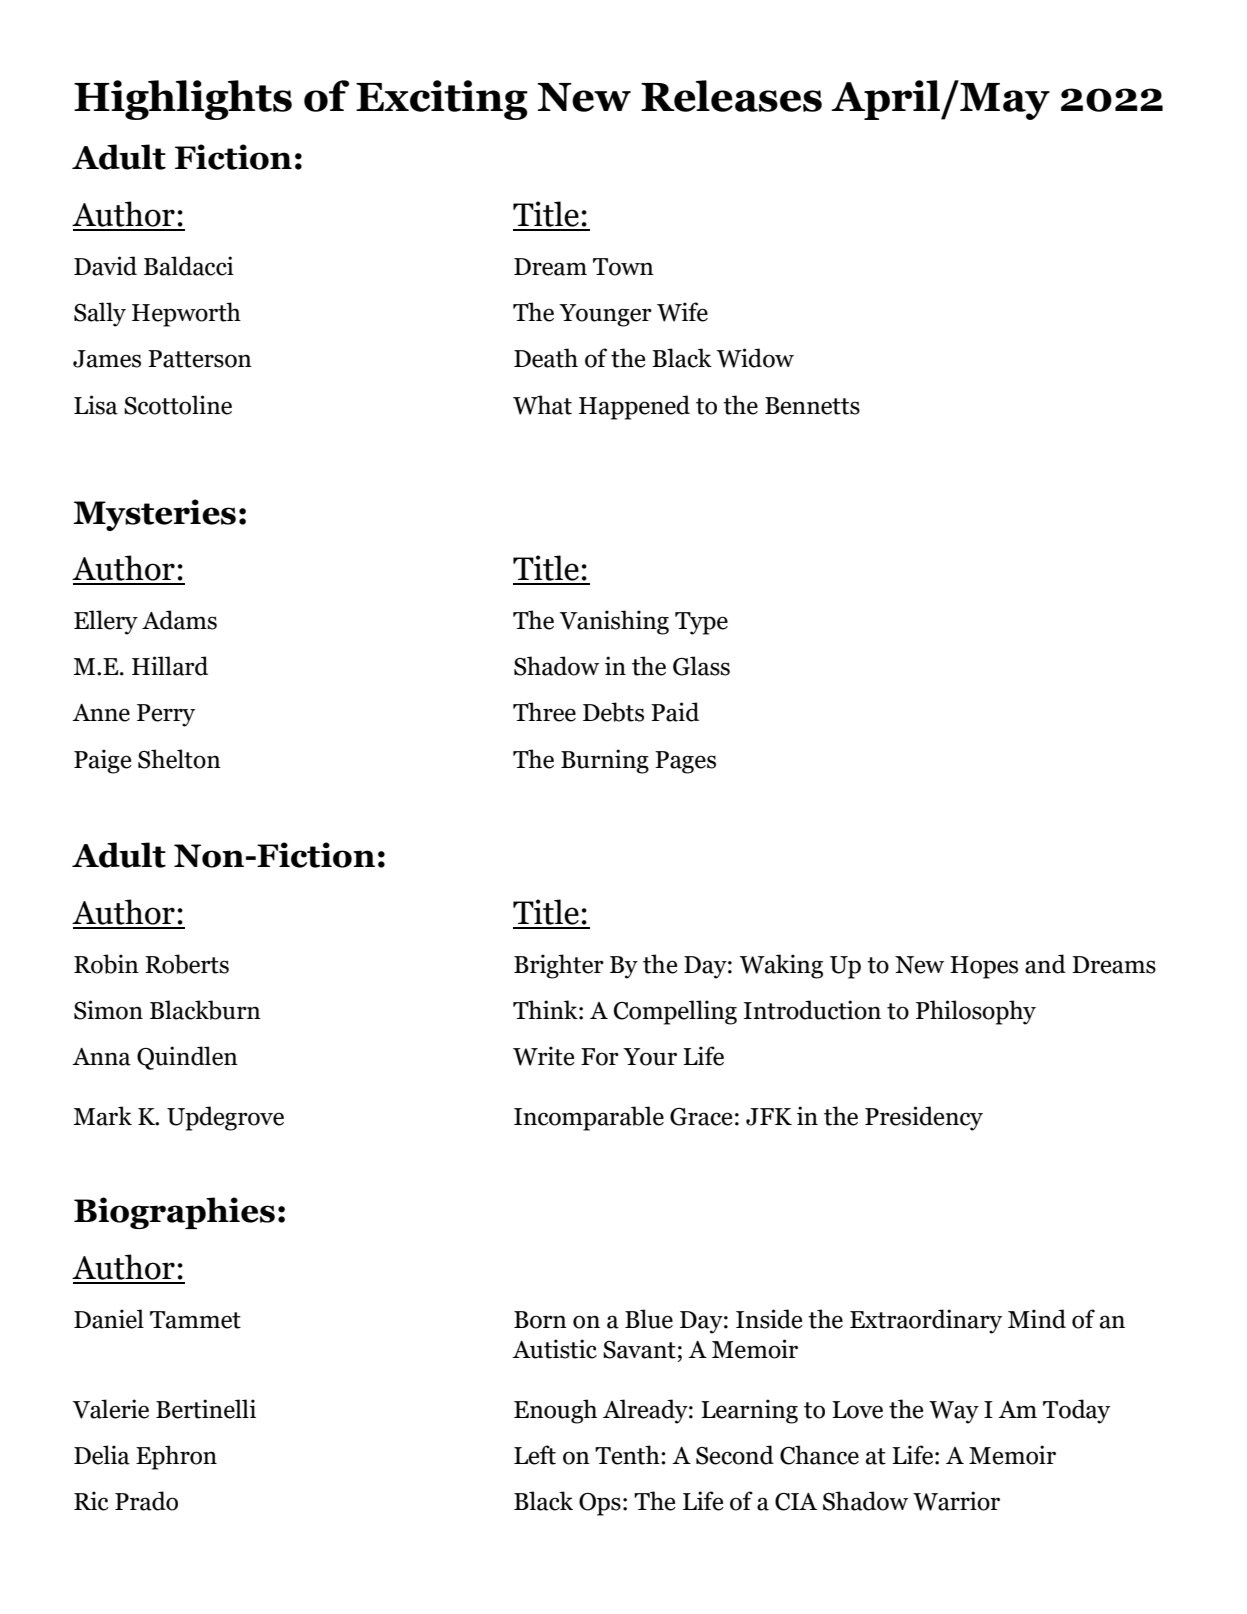 The image size is (1247, 1614). What do you see at coordinates (442, 100) in the page?
I see `Exciting` at bounding box center [442, 100].
